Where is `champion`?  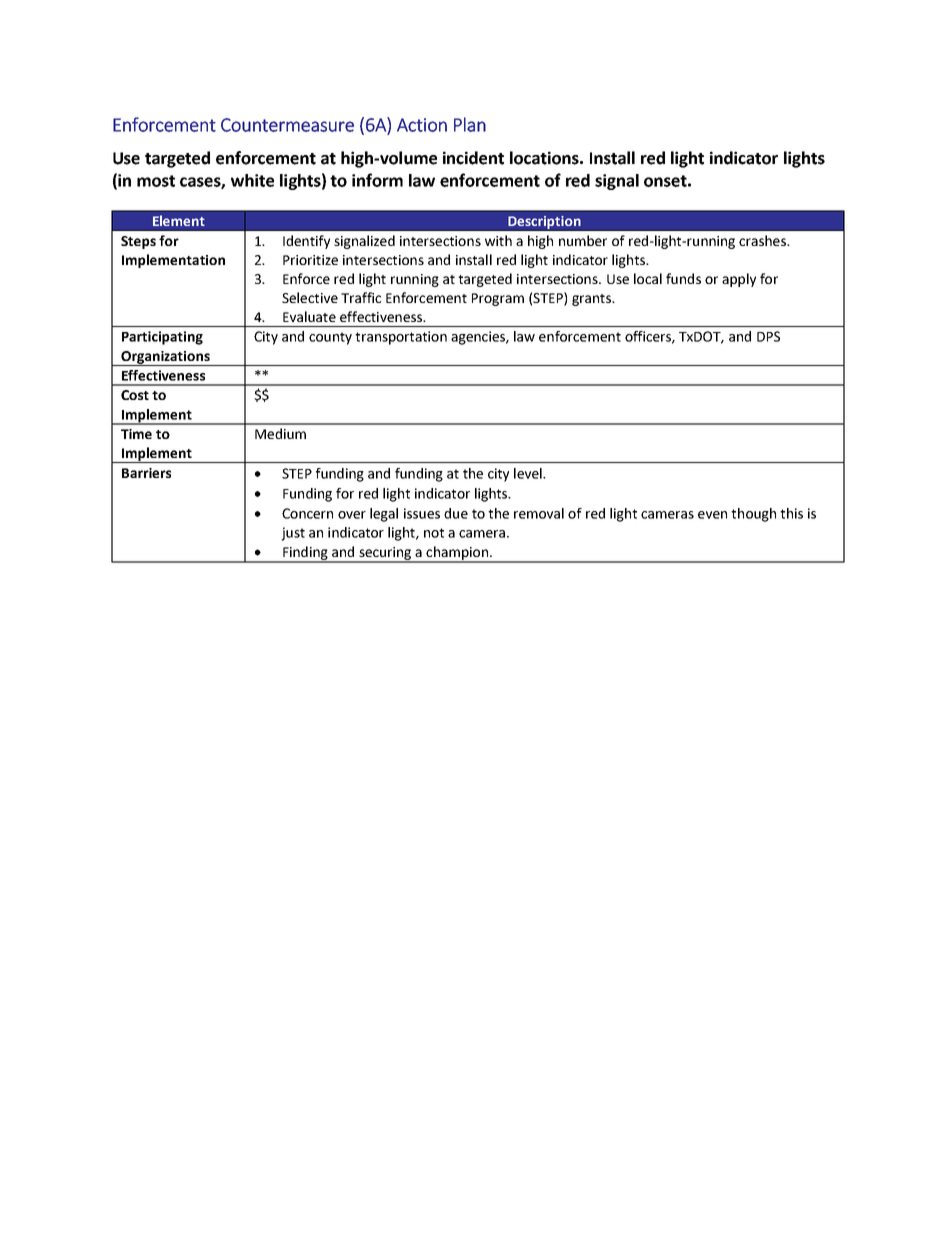
champion is located at coordinates (457, 554).
